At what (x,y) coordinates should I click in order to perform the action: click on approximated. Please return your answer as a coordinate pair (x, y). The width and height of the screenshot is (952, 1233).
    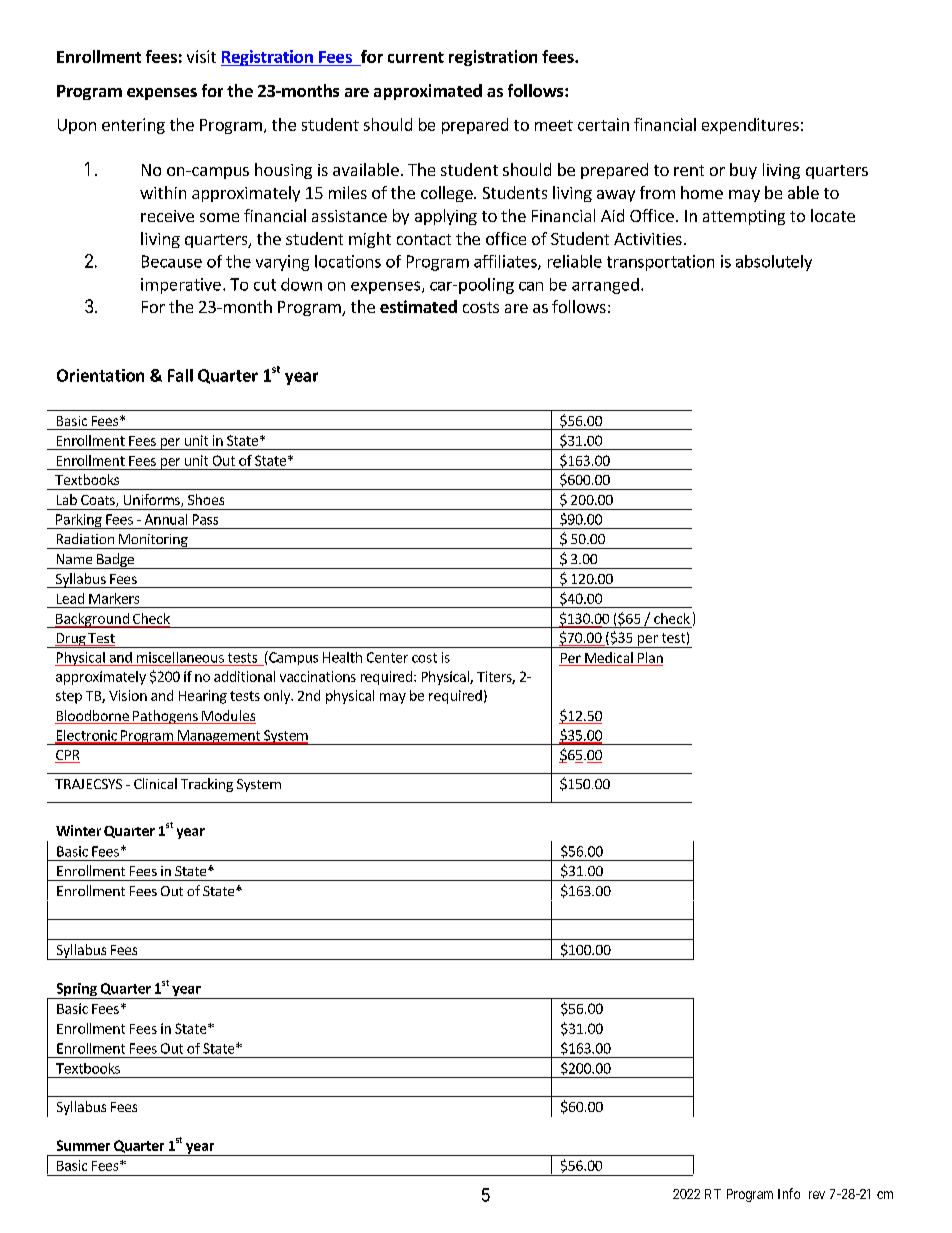
    Looking at the image, I should click on (428, 92).
